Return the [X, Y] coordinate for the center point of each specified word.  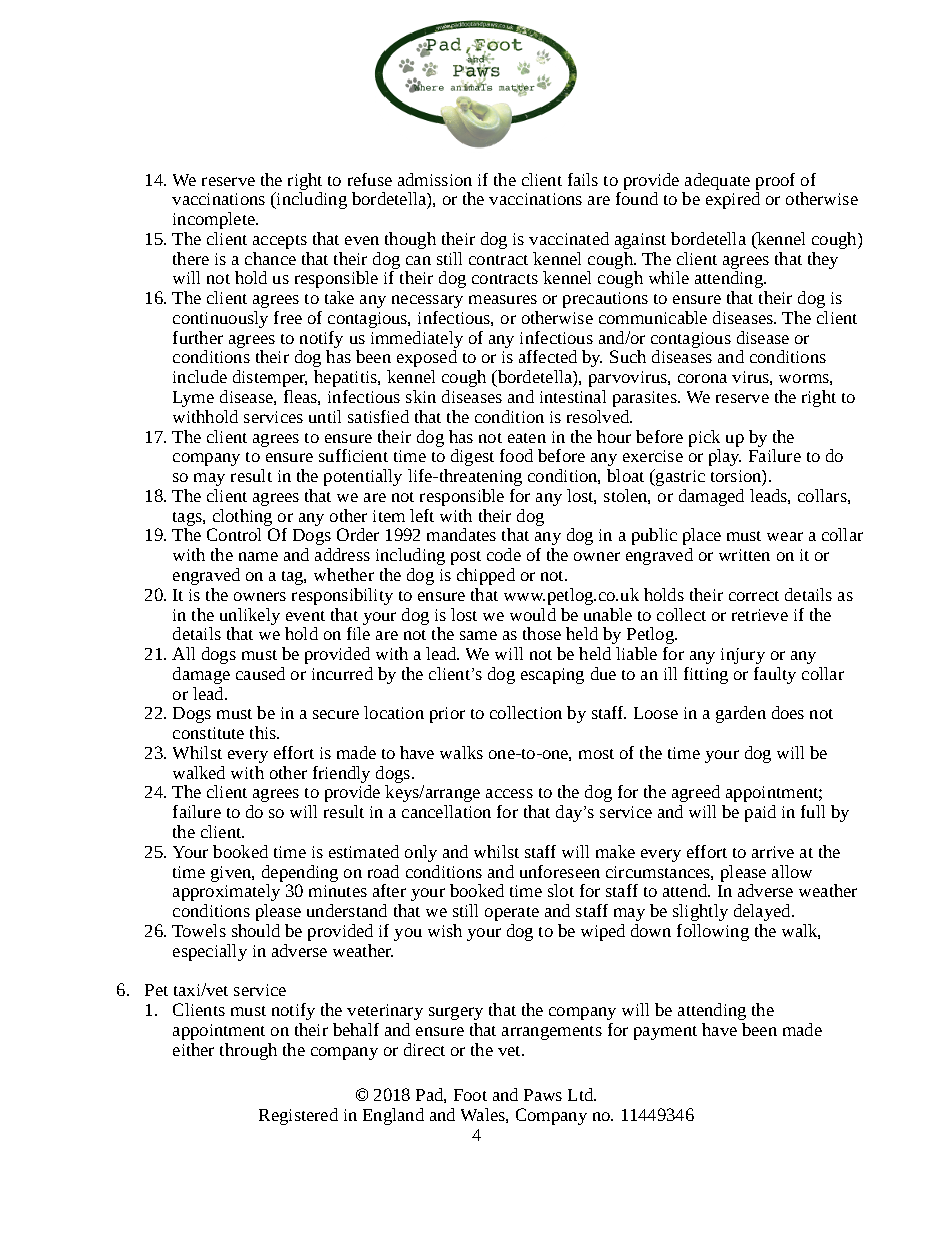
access [509, 793]
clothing [242, 517]
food [516, 455]
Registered [298, 1116]
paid [760, 813]
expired [733, 200]
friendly [341, 774]
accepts [280, 242]
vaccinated [569, 238]
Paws [543, 1095]
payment [665, 1033]
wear [785, 536]
